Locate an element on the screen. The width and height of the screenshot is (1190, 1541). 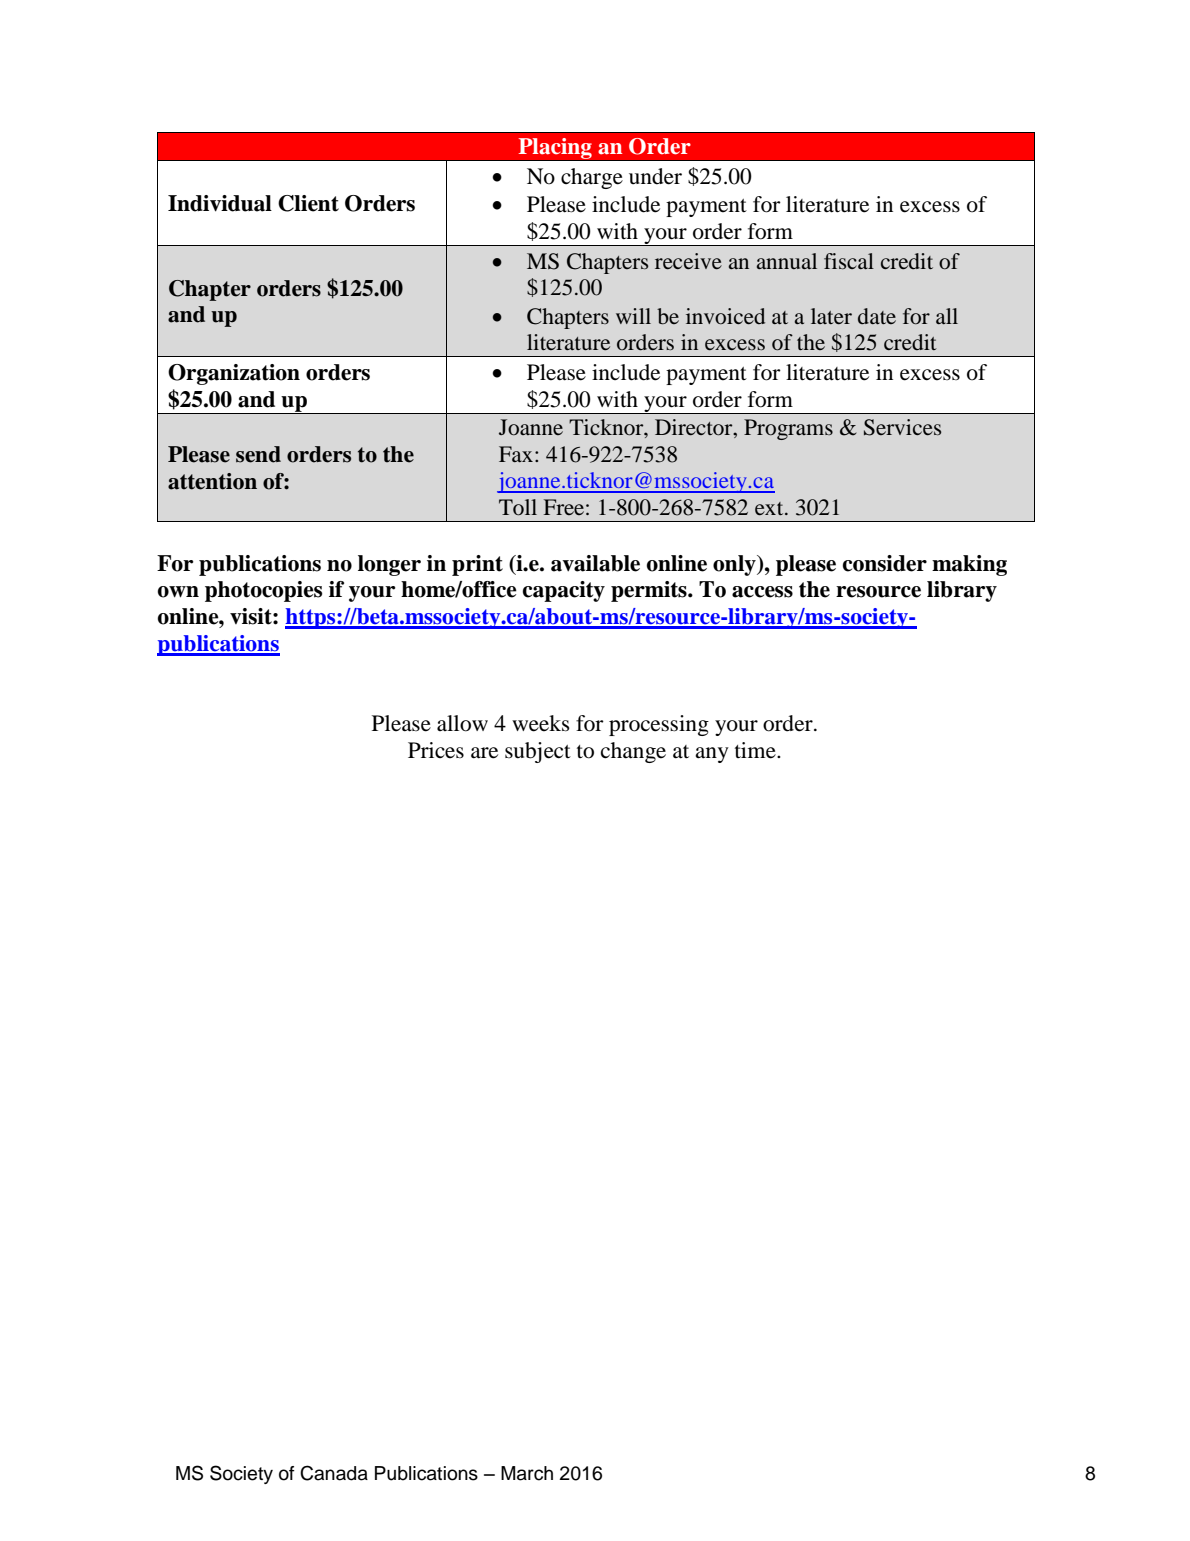
time is located at coordinates (756, 750).
